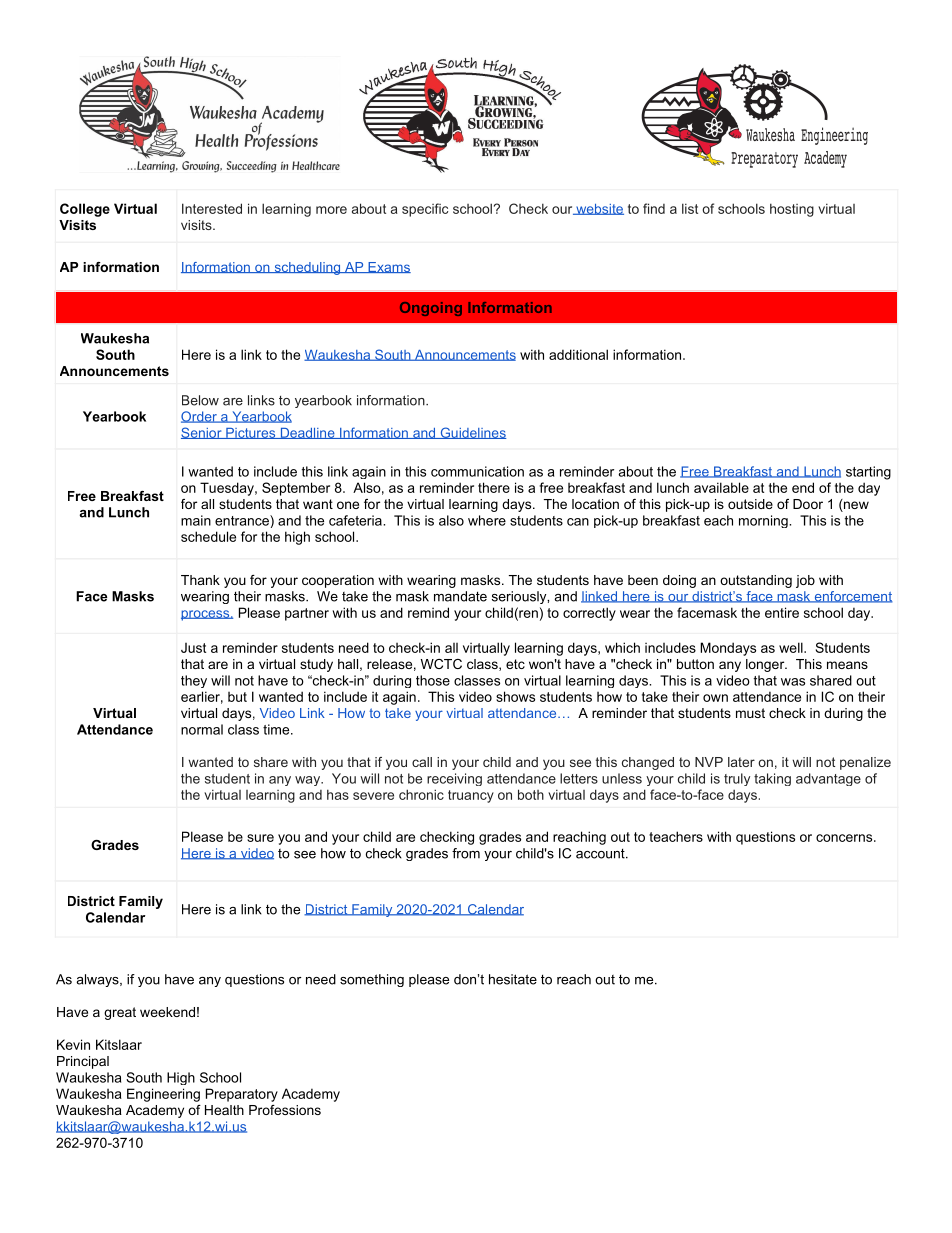 This screenshot has height=1233, width=952. Describe the element at coordinates (163, 1095) in the screenshot. I see `Engineering` at that location.
